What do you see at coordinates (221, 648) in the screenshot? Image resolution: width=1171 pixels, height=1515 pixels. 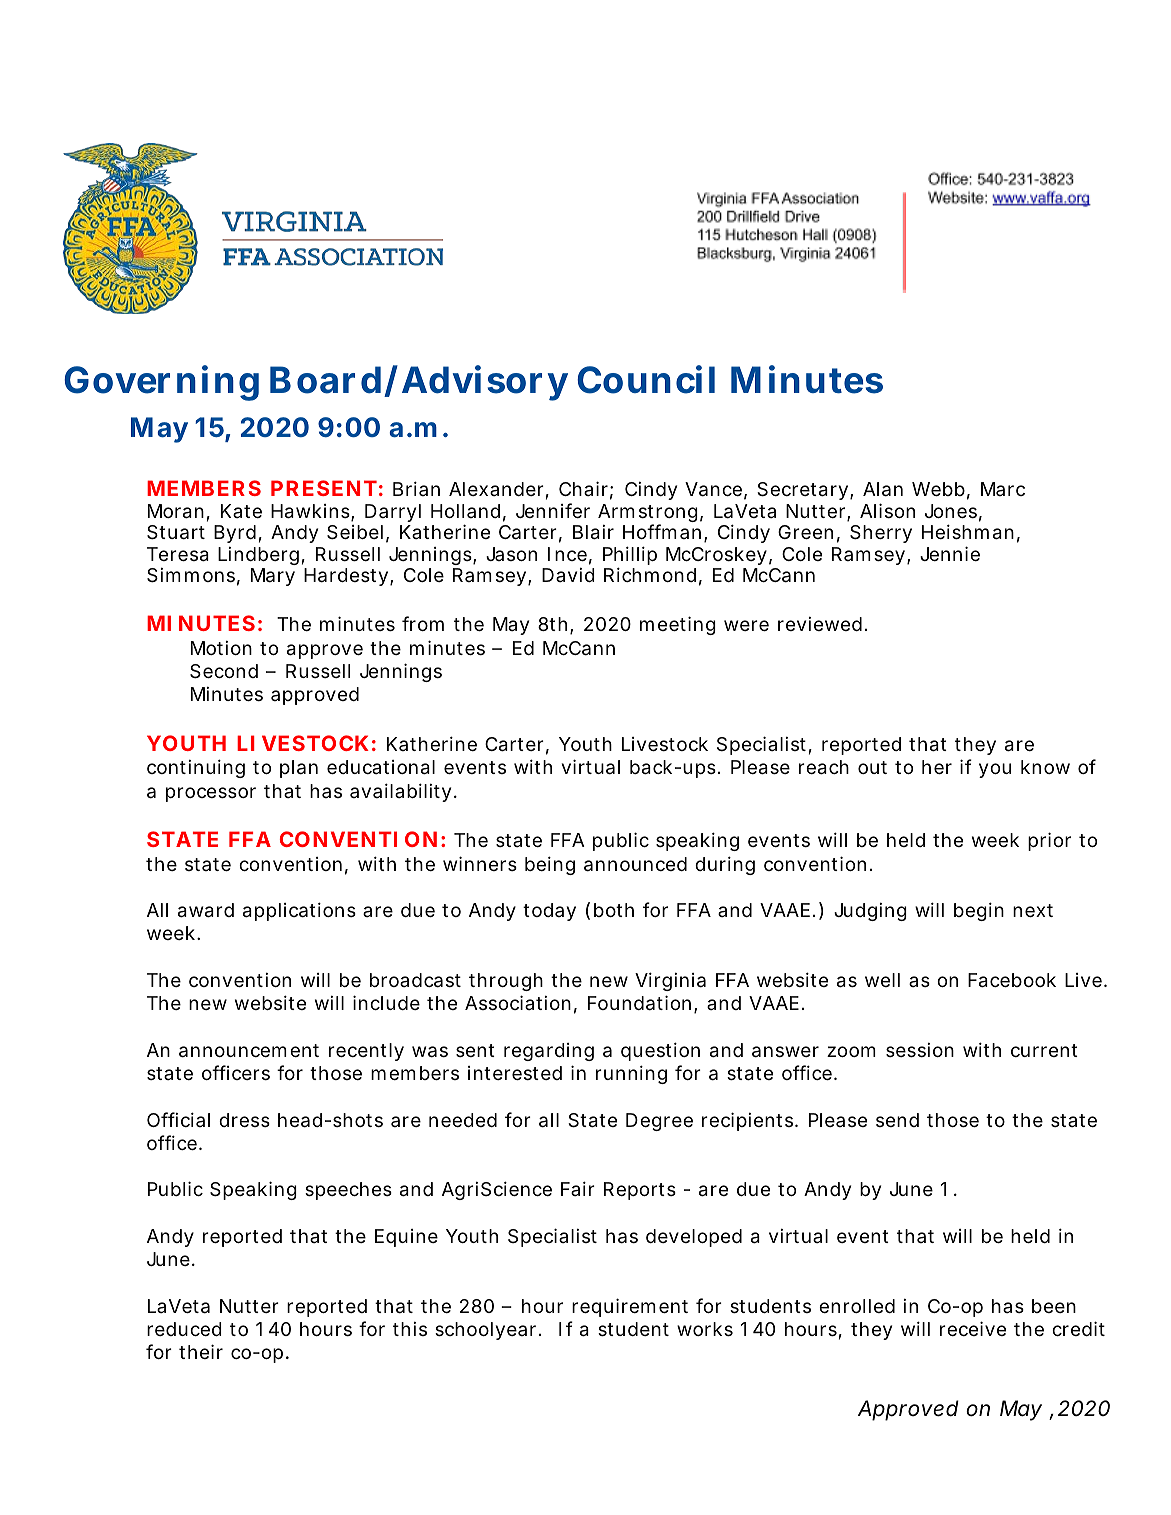 I see `Motion` at bounding box center [221, 648].
